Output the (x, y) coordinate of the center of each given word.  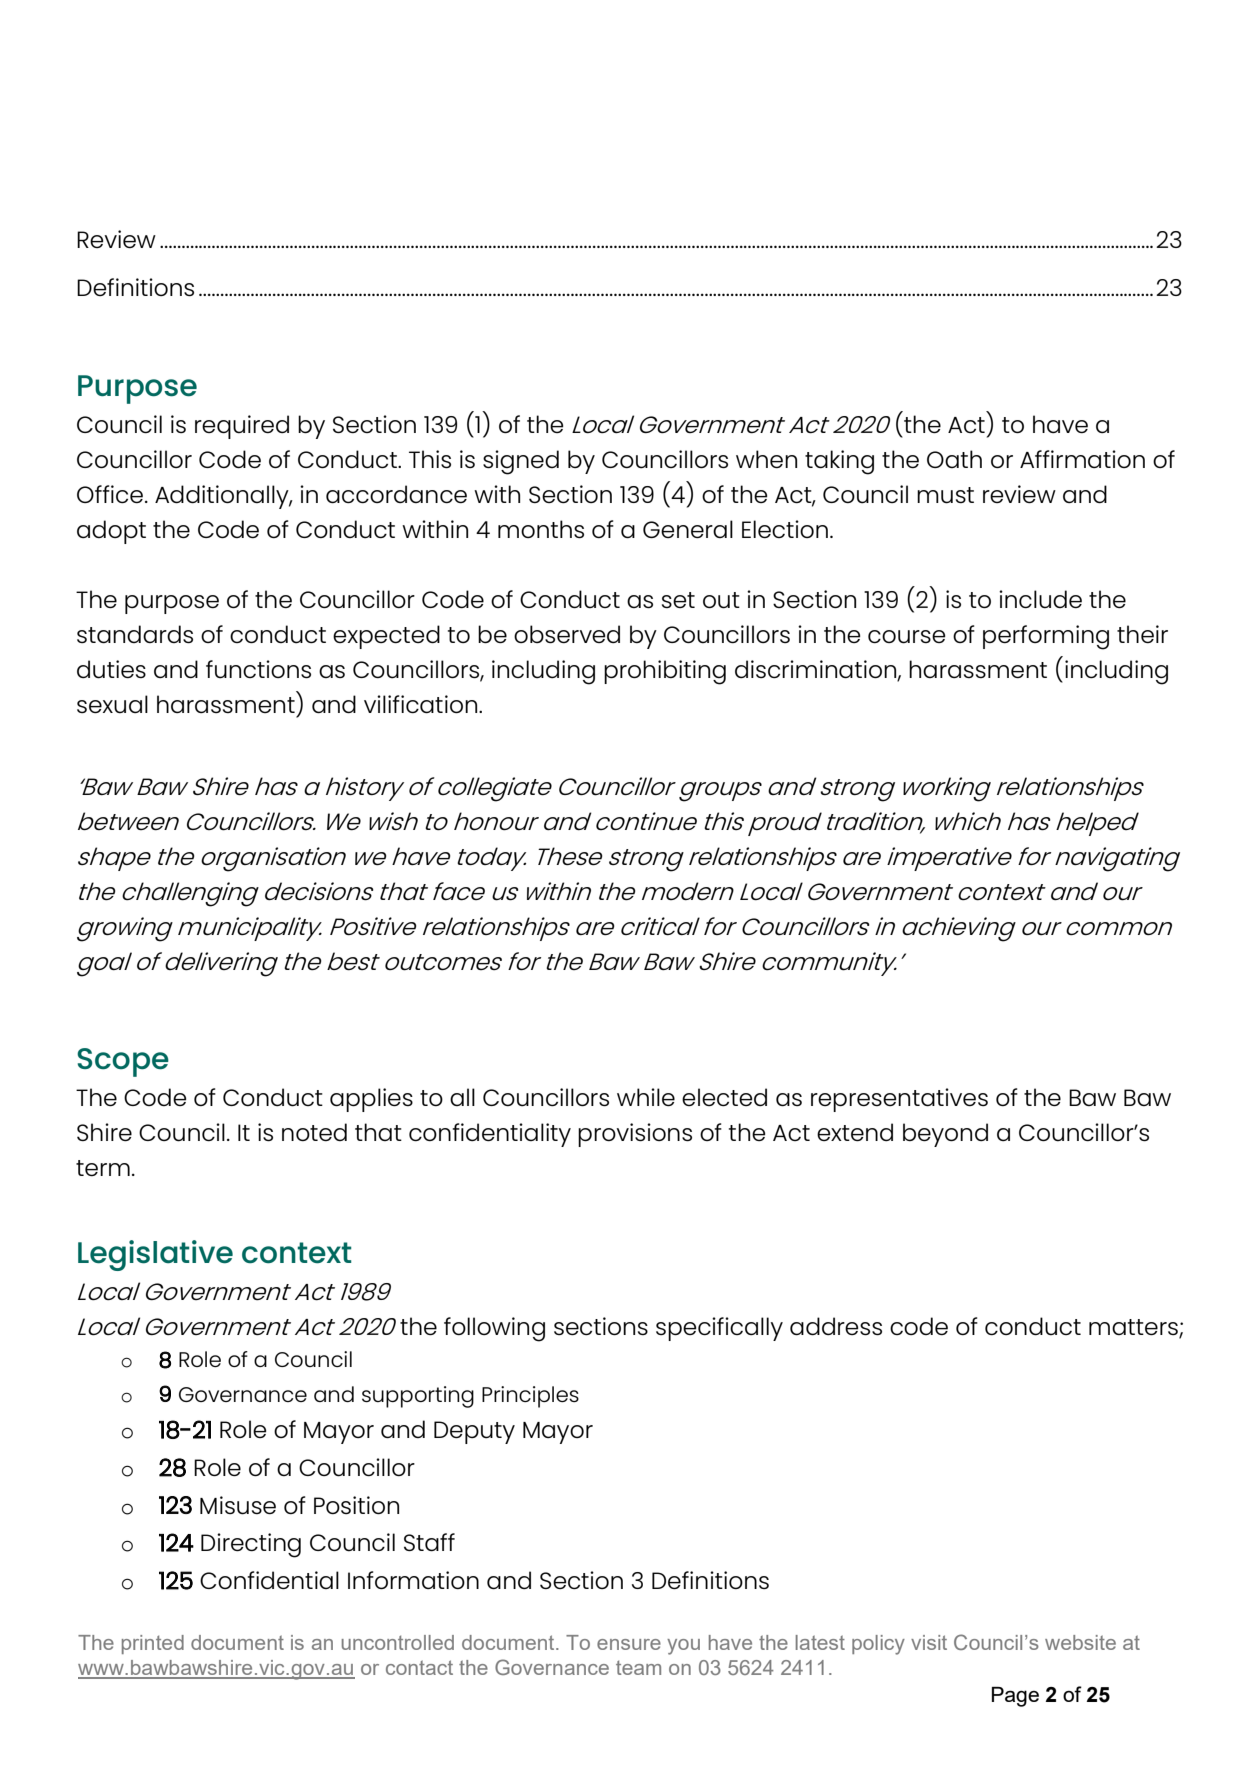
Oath (954, 459)
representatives (899, 1100)
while (646, 1097)
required (242, 427)
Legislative (155, 1255)
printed (153, 1644)
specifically (719, 1329)
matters (1134, 1328)
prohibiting (665, 672)
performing (1046, 637)
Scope (123, 1062)
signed (521, 462)
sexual (112, 704)
